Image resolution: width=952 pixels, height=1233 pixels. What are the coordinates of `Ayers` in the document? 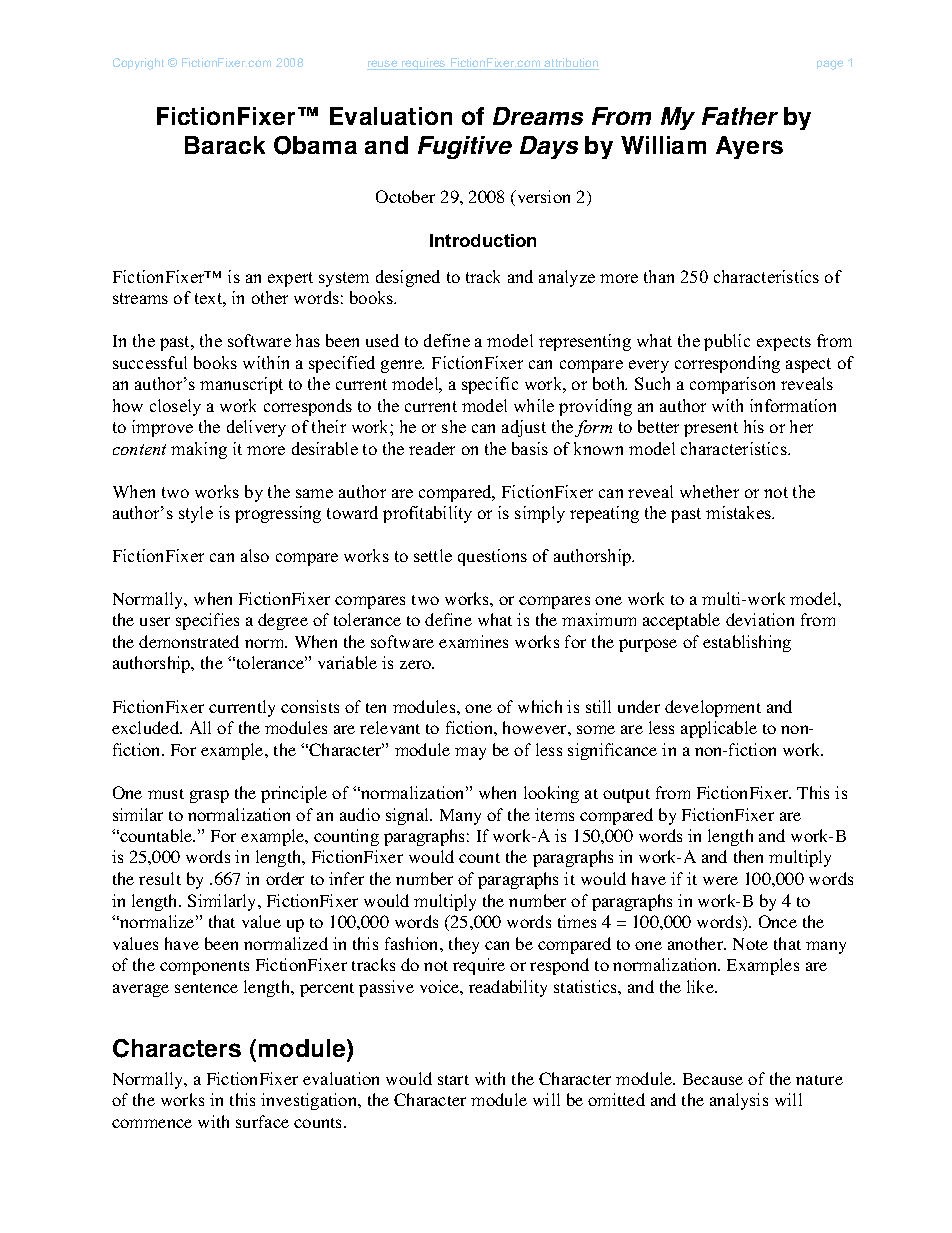 It's located at (749, 147).
